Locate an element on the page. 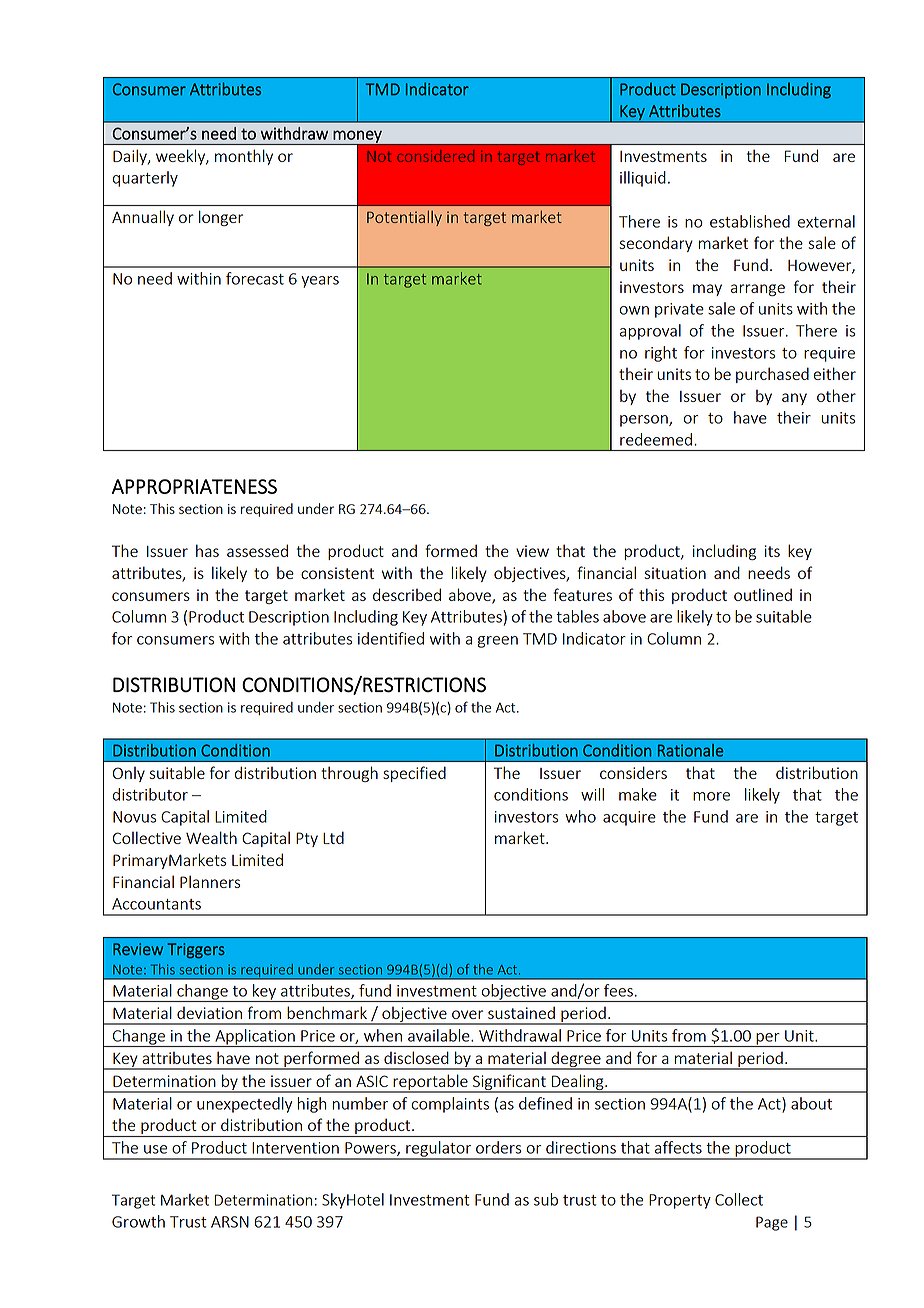 The width and height of the document is (924, 1308). Only is located at coordinates (129, 774).
